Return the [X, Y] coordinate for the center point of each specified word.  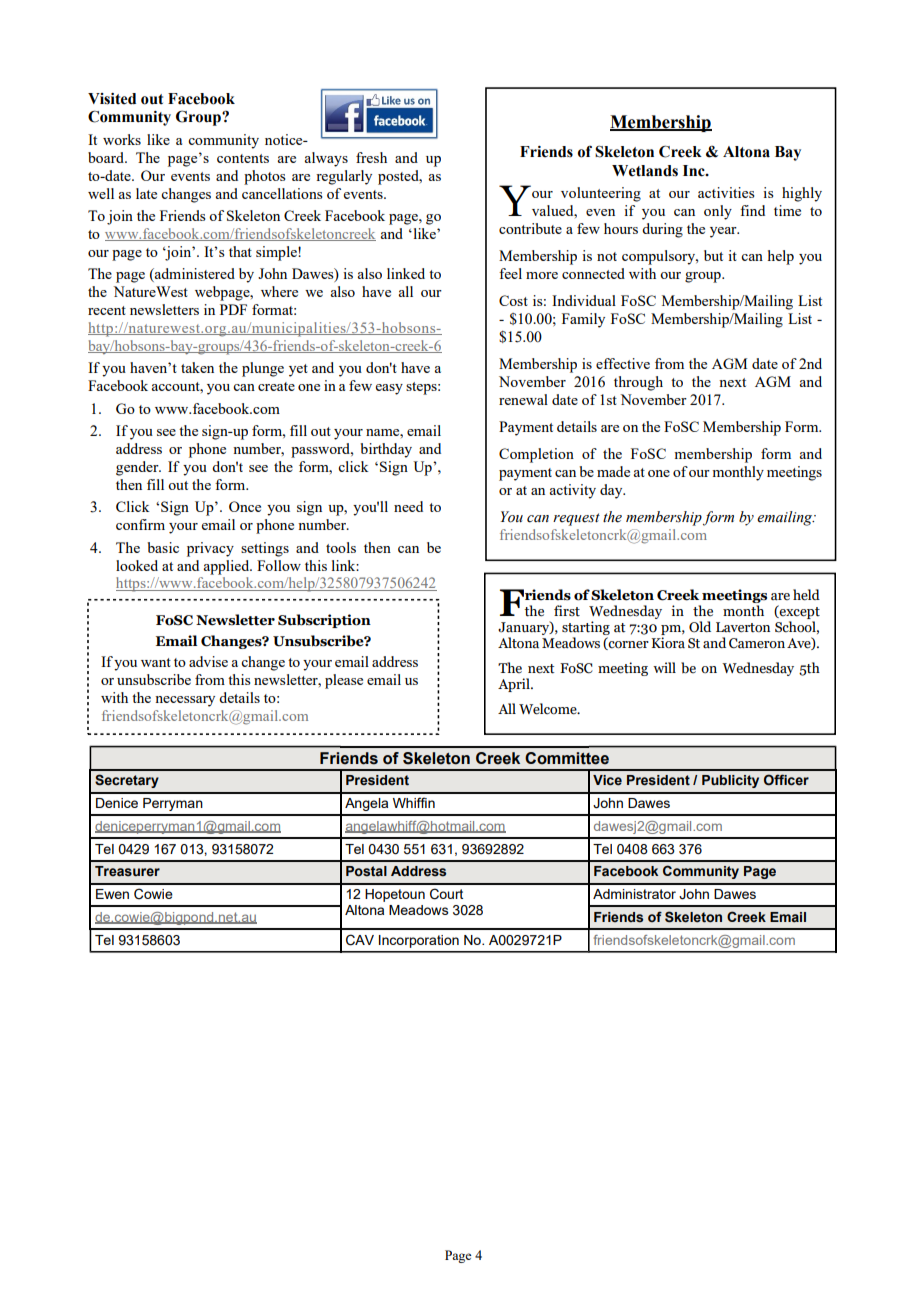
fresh [371, 157]
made [613, 471]
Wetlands [645, 171]
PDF [233, 309]
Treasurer [127, 871]
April [515, 685]
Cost [513, 300]
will [664, 667]
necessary [185, 701]
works [122, 139]
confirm [140, 524]
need [408, 506]
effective [623, 363]
